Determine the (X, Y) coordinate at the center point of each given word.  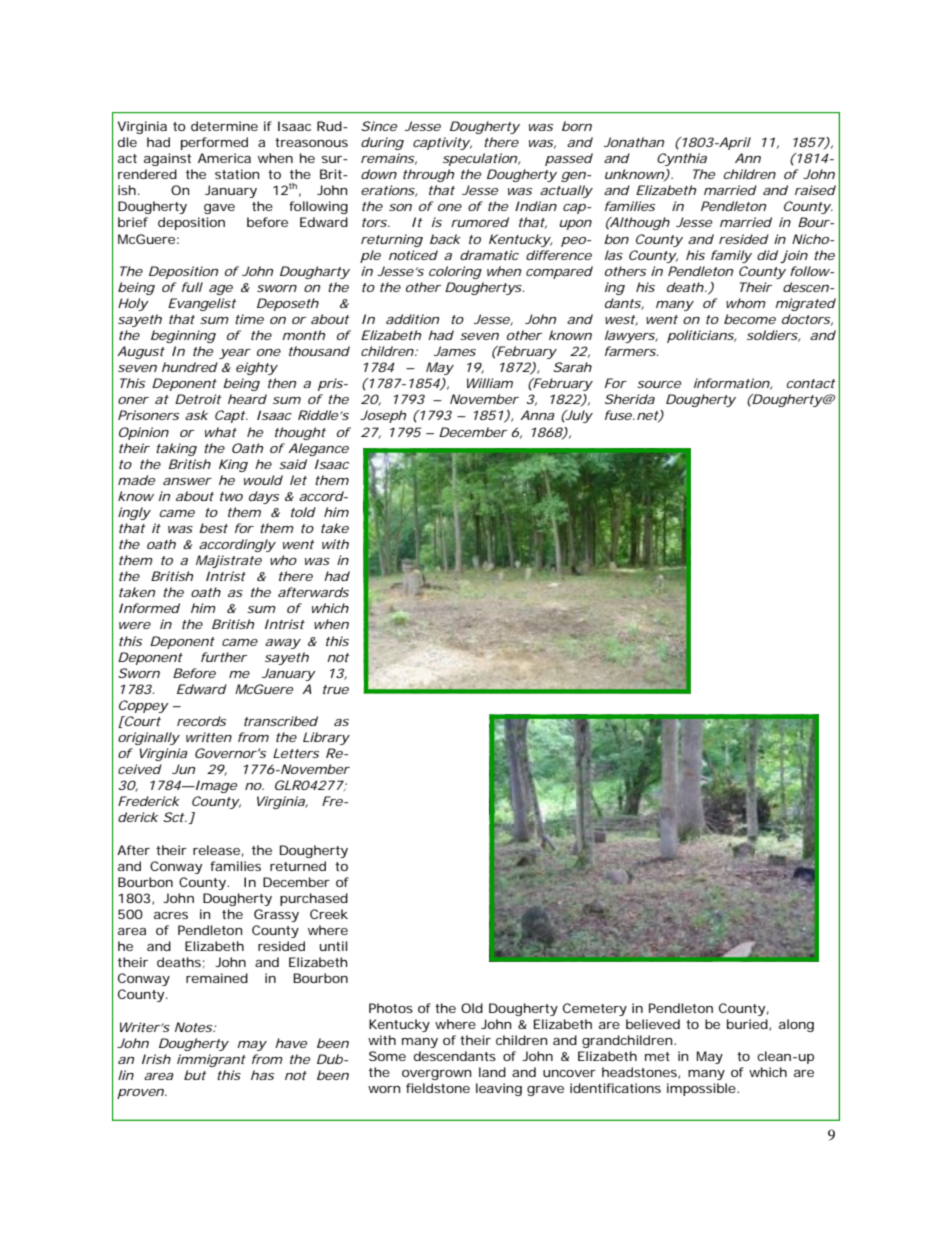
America (224, 158)
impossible (702, 1089)
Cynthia (682, 159)
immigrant (211, 1060)
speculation (480, 159)
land (492, 1072)
